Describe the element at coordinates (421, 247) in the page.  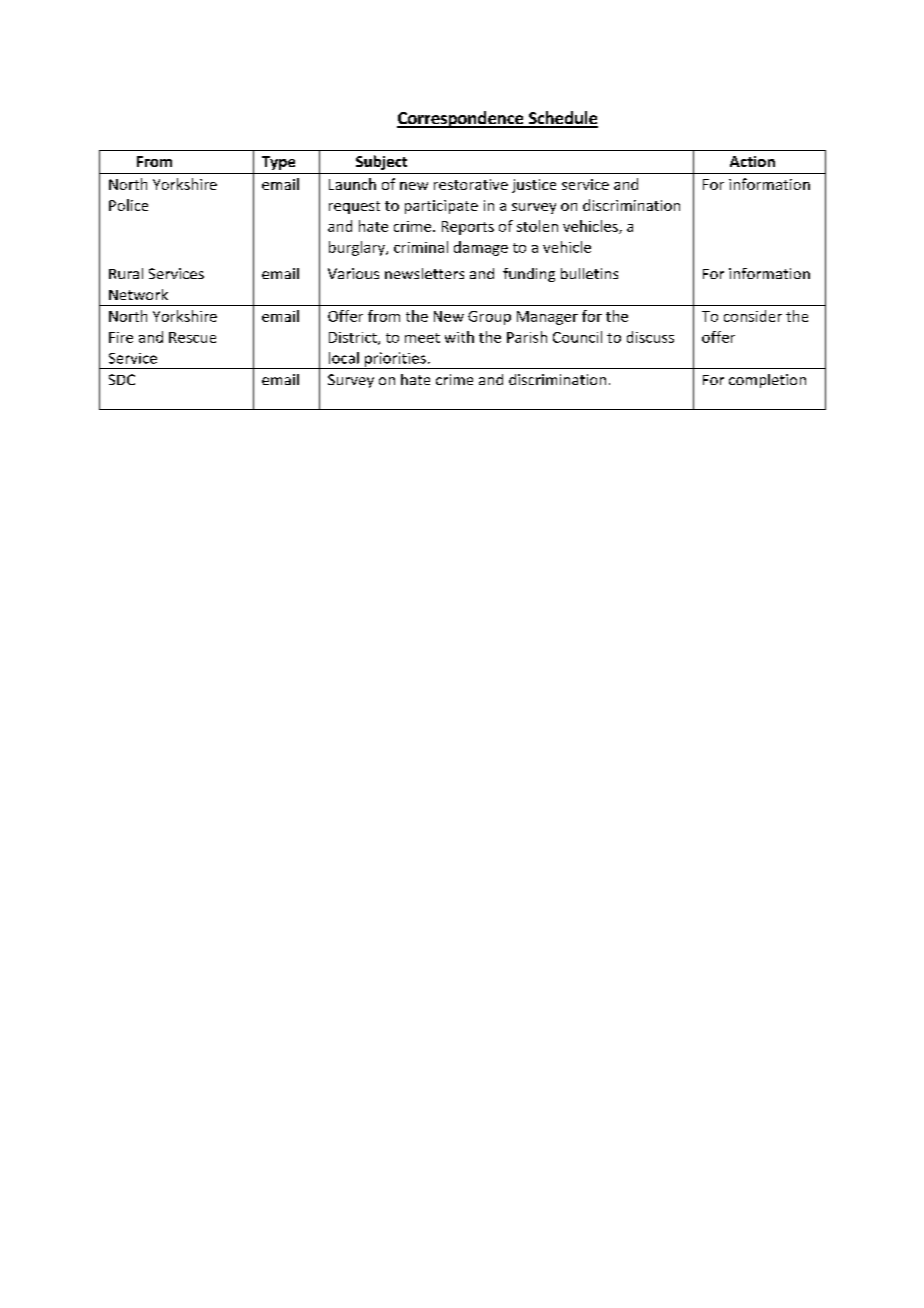
I see `criminal` at that location.
